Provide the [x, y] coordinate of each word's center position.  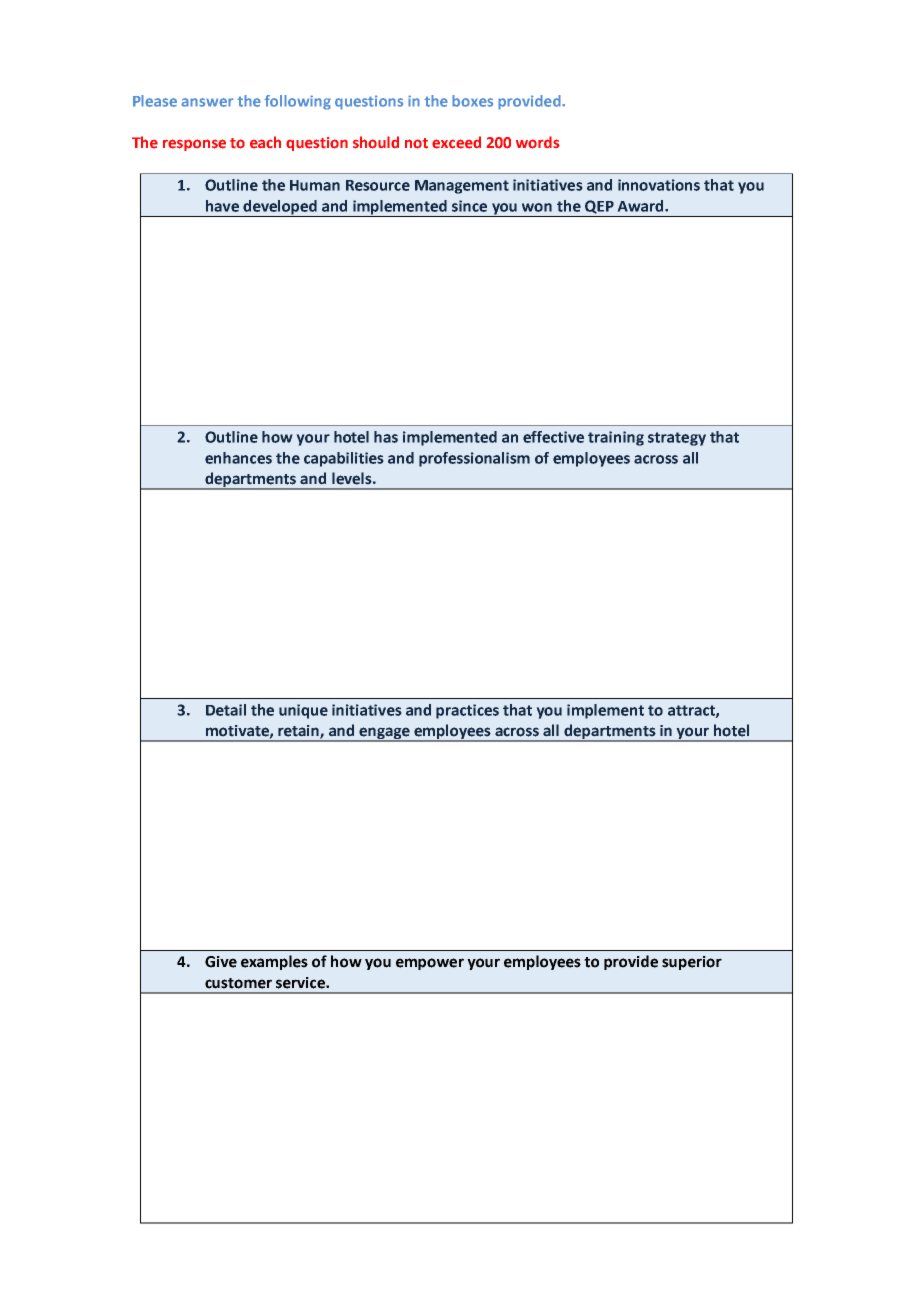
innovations [659, 185]
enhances [238, 458]
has [386, 437]
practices [467, 711]
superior [692, 963]
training [616, 438]
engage [384, 734]
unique [303, 711]
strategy [677, 439]
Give [221, 962]
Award [641, 206]
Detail [226, 710]
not [416, 143]
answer [207, 102]
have [222, 206]
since [469, 206]
